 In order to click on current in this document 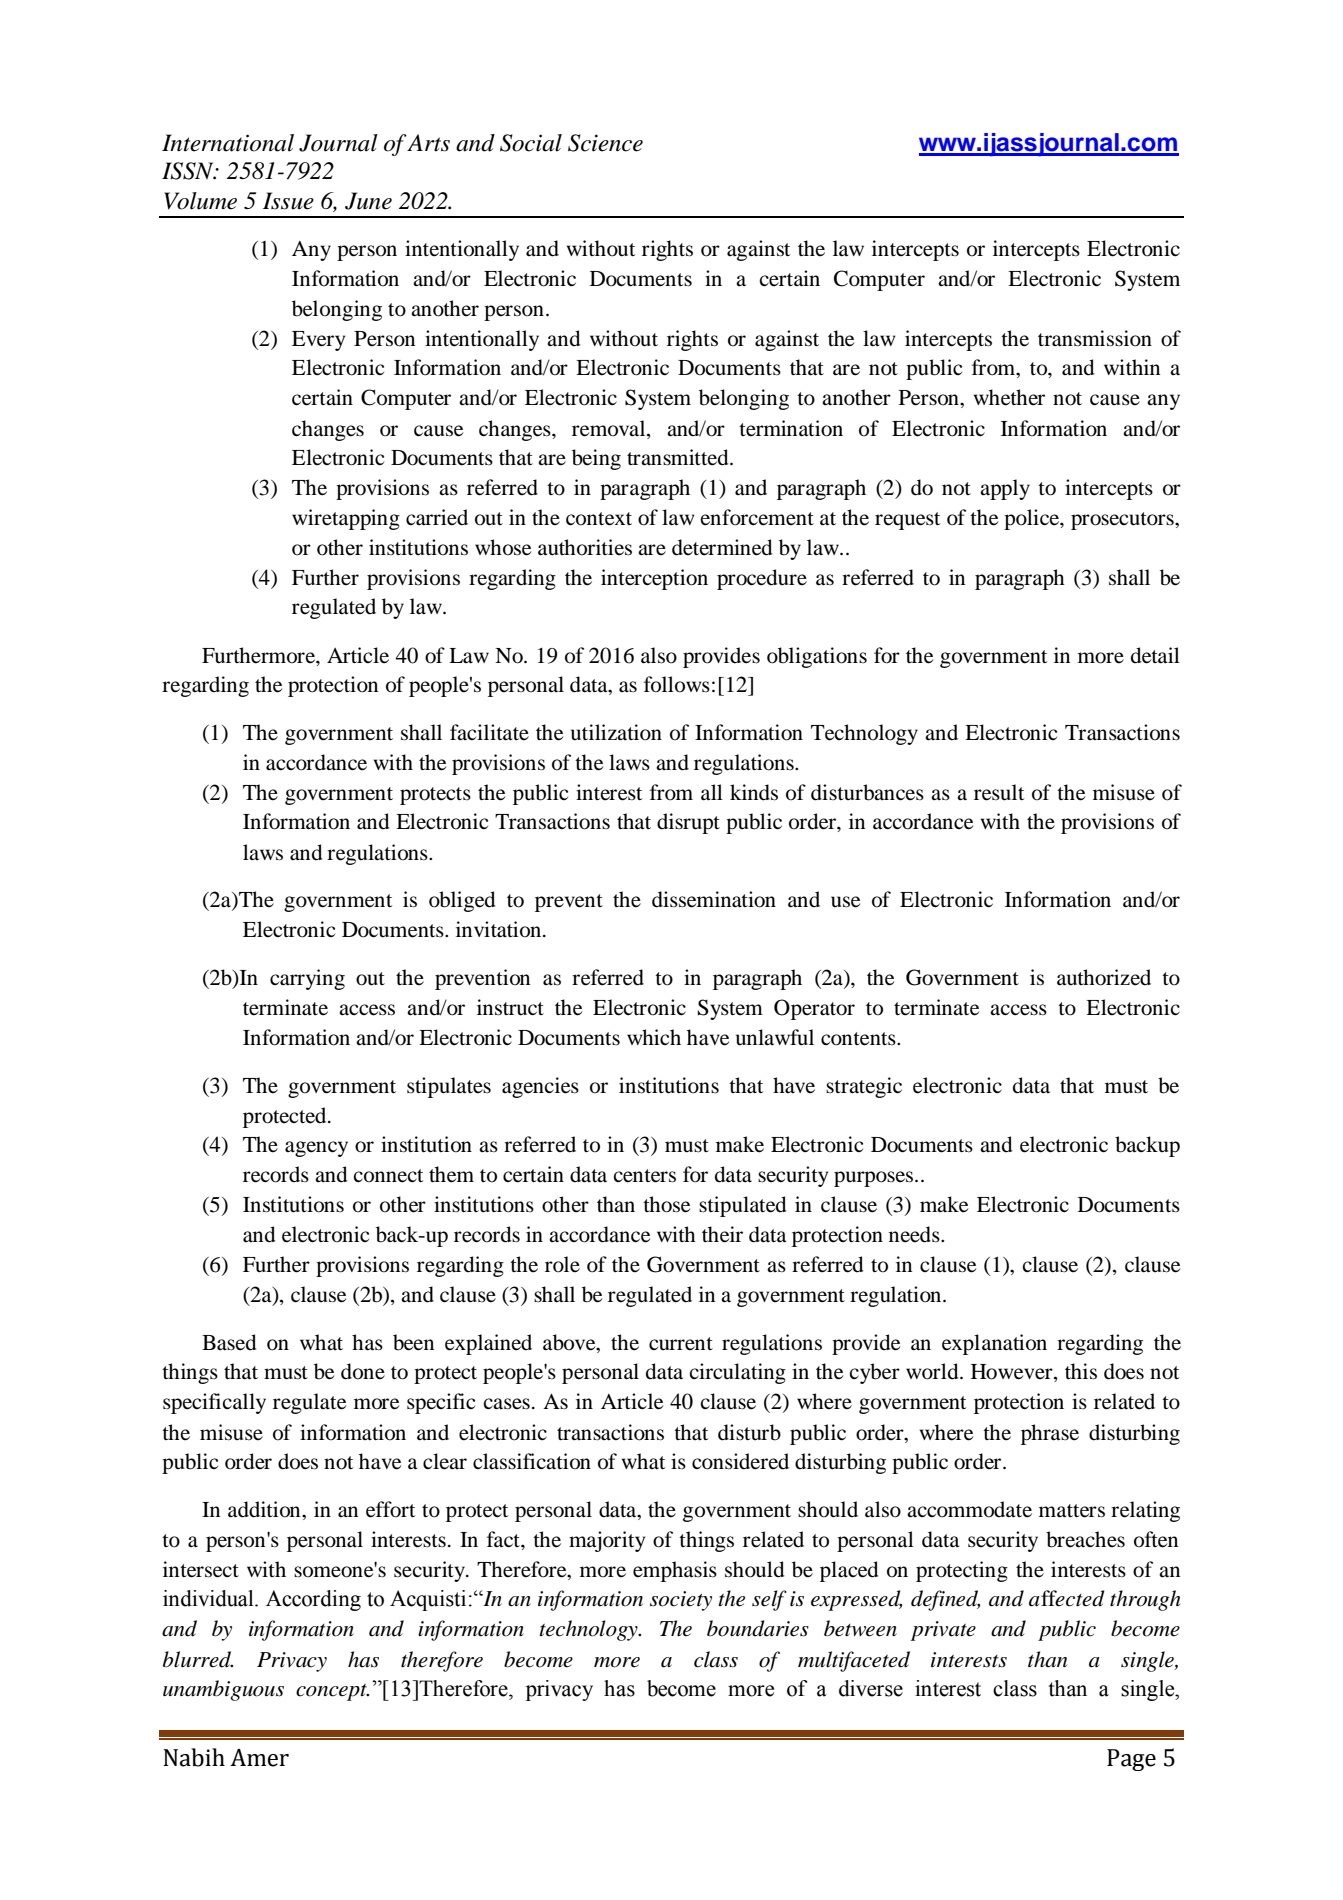, I will do `click(681, 1344)`.
